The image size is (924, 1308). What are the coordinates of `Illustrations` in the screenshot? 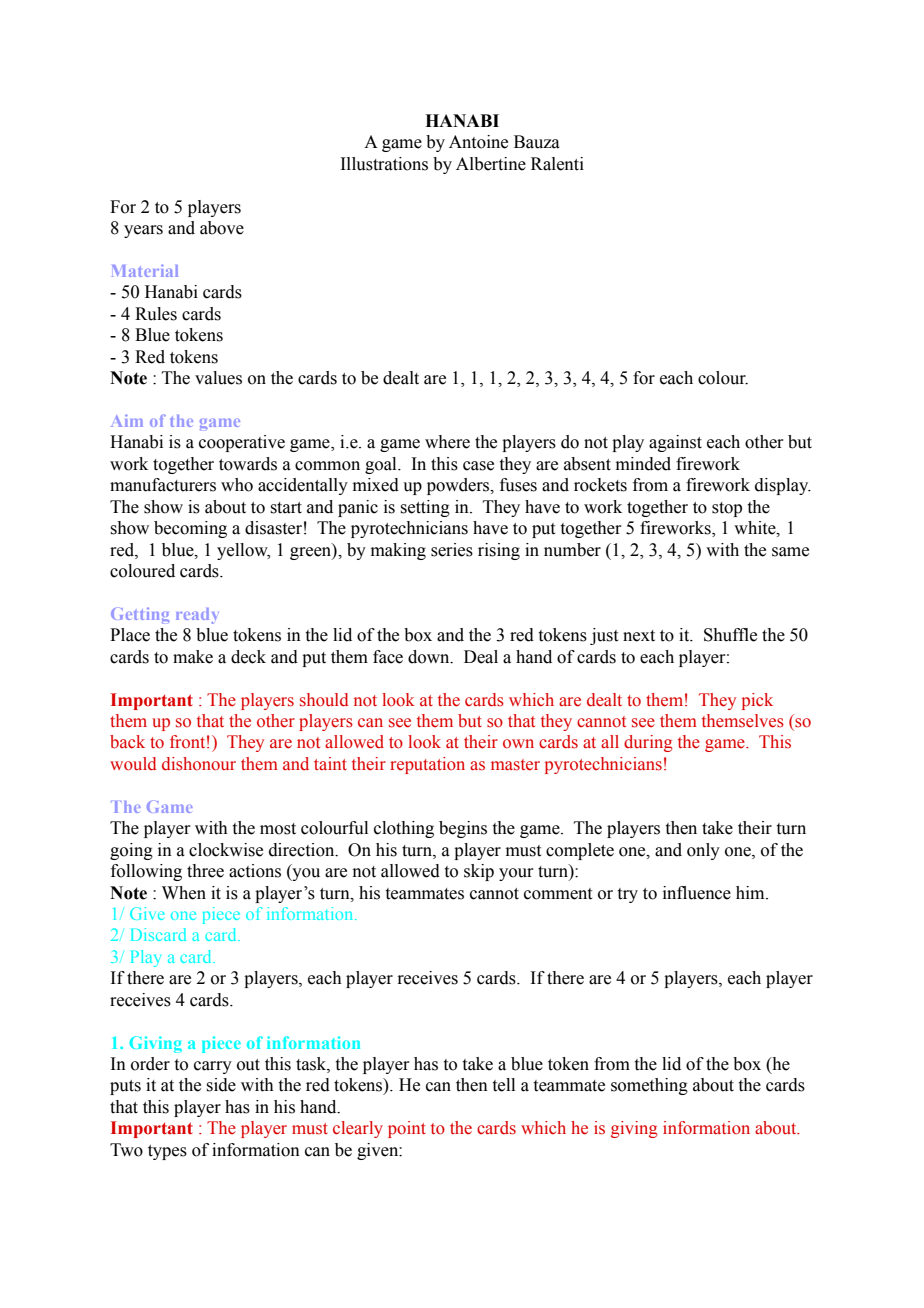 It's located at (384, 164).
